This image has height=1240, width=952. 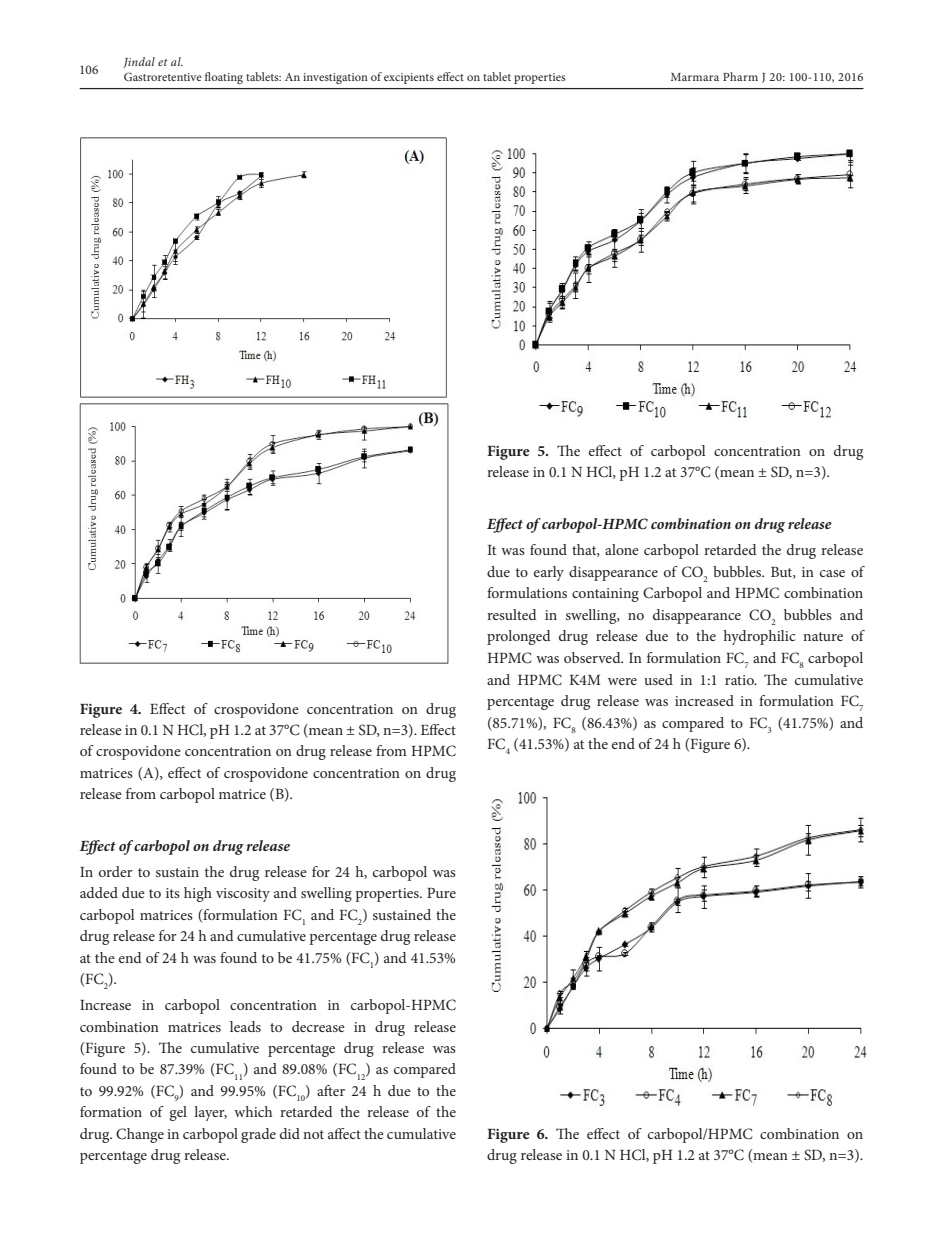 What do you see at coordinates (759, 637) in the image?
I see `hydrophilic` at bounding box center [759, 637].
